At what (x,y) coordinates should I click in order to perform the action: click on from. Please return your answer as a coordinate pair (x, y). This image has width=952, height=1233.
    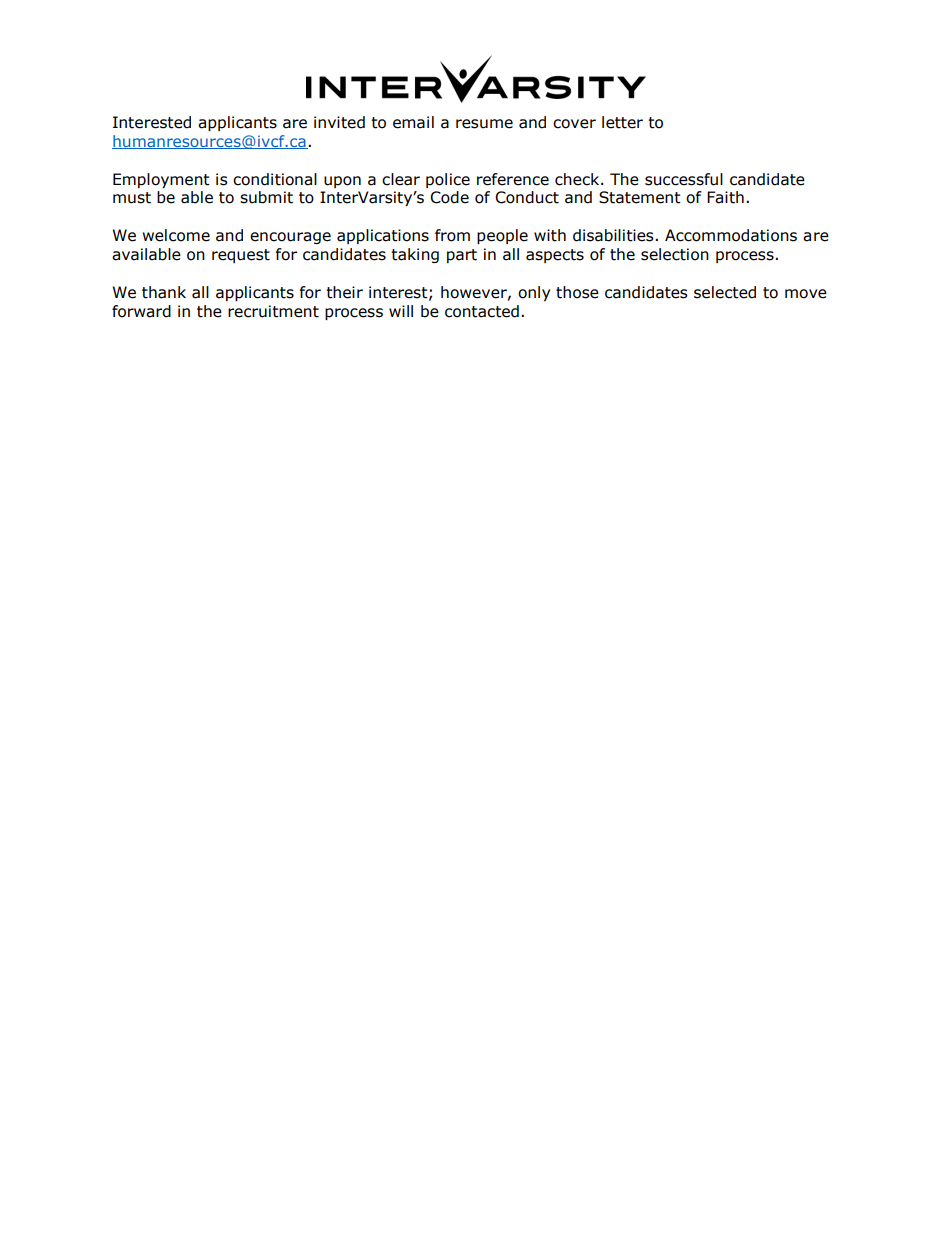
    Looking at the image, I should click on (452, 235).
